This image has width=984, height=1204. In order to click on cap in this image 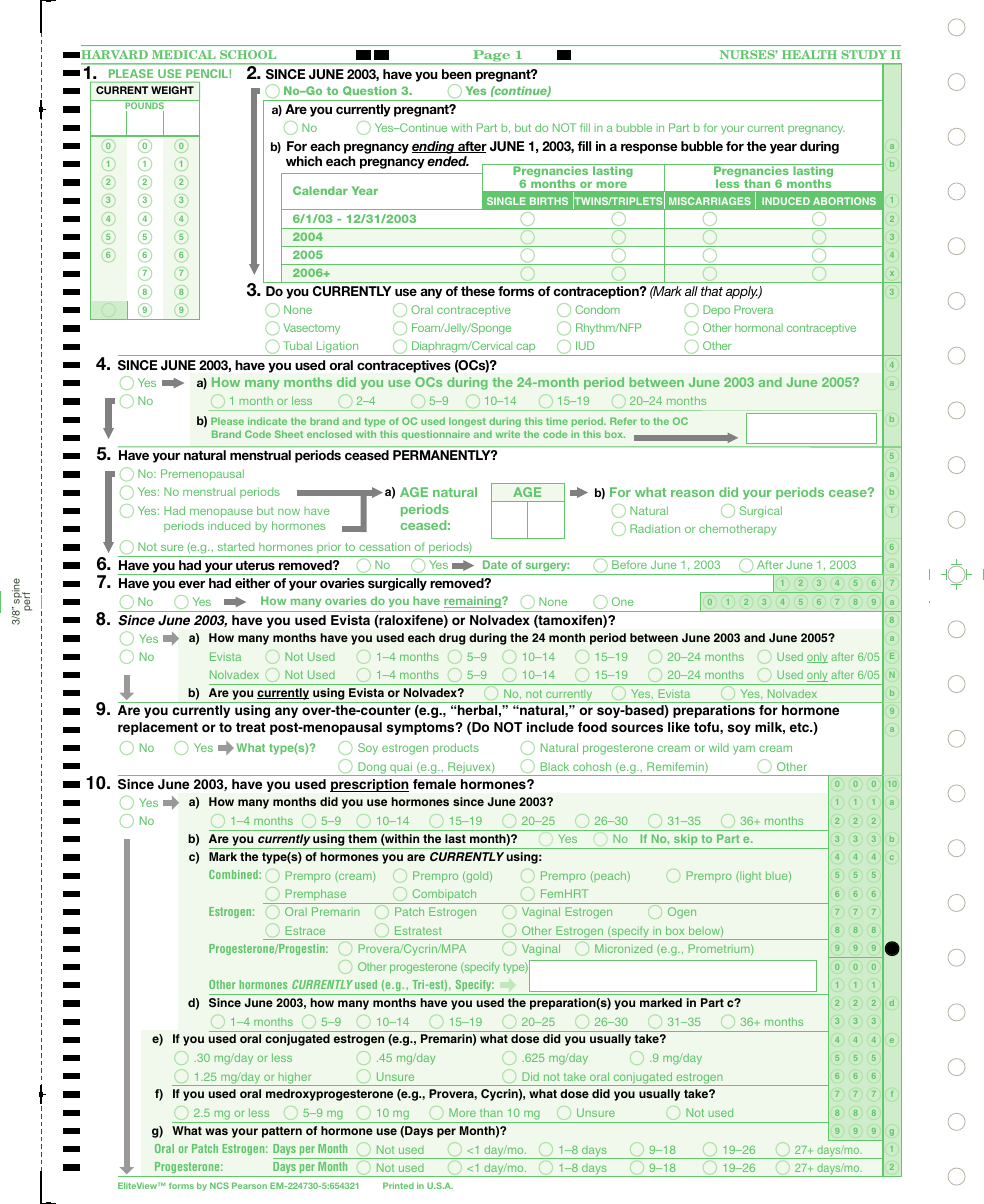, I will do `click(526, 350)`.
